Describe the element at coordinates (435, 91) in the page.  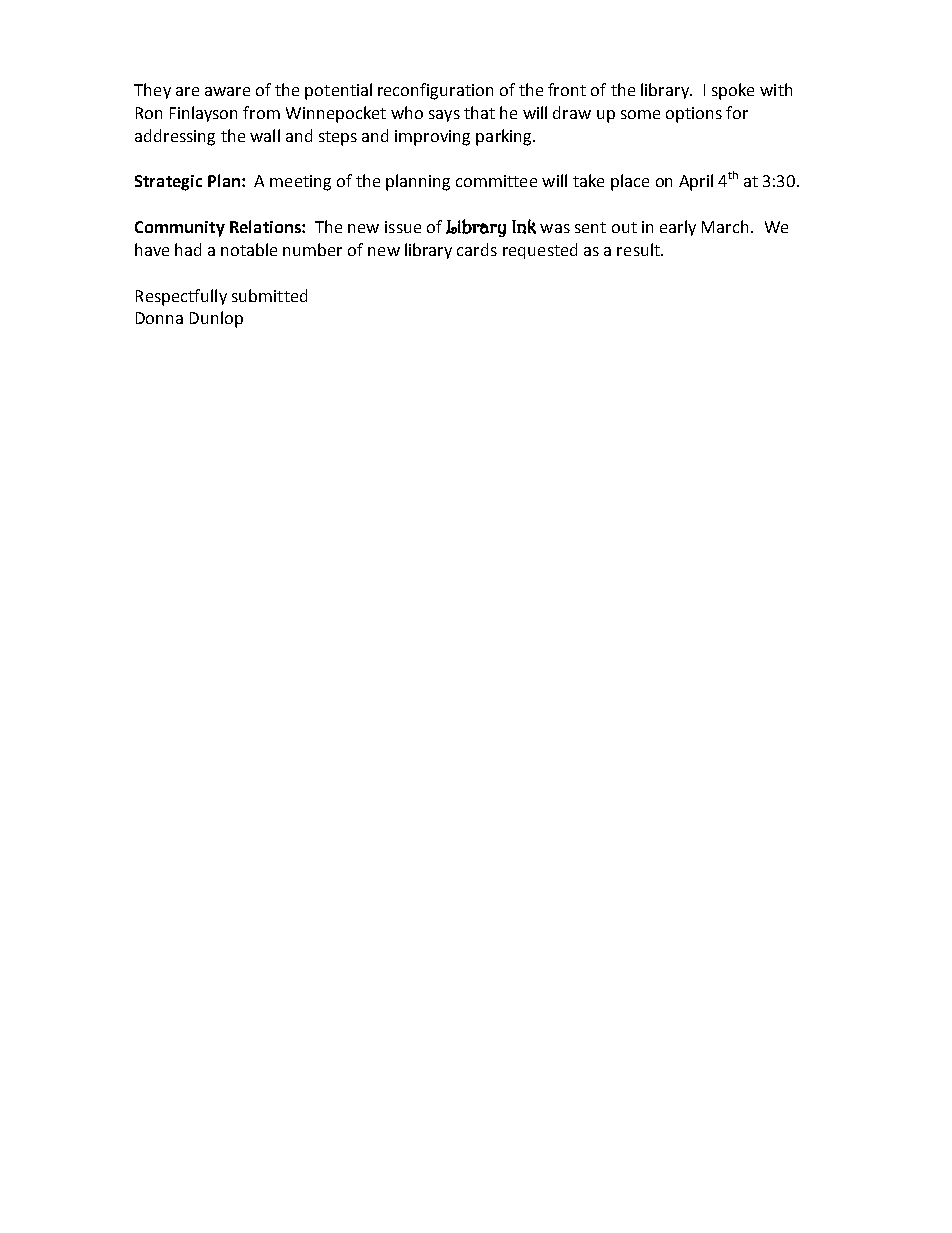
I see `reconfiguration` at that location.
